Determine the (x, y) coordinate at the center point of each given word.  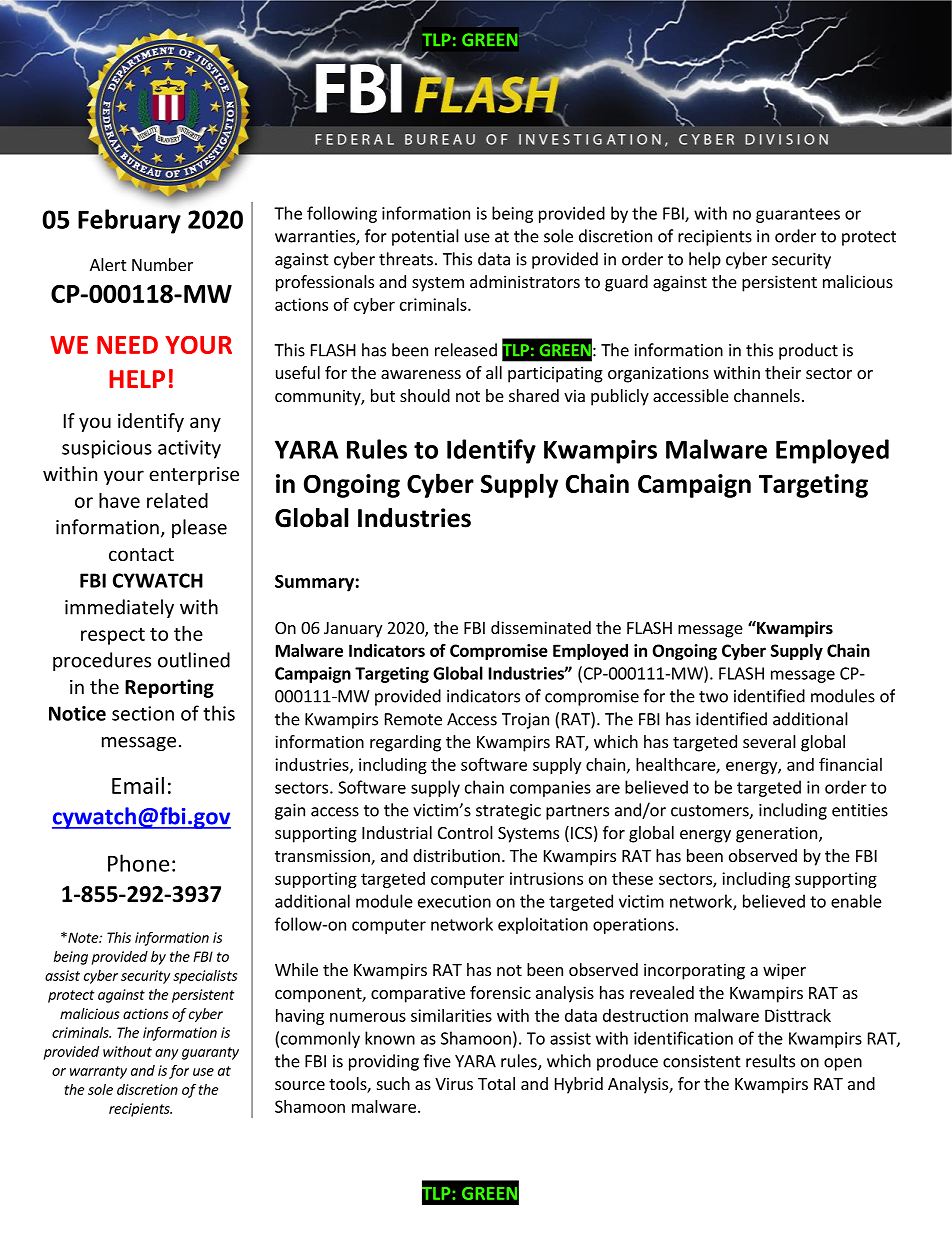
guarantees (798, 215)
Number (162, 264)
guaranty (210, 1053)
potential (425, 237)
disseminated (541, 627)
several (769, 741)
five (437, 1061)
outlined (194, 660)
